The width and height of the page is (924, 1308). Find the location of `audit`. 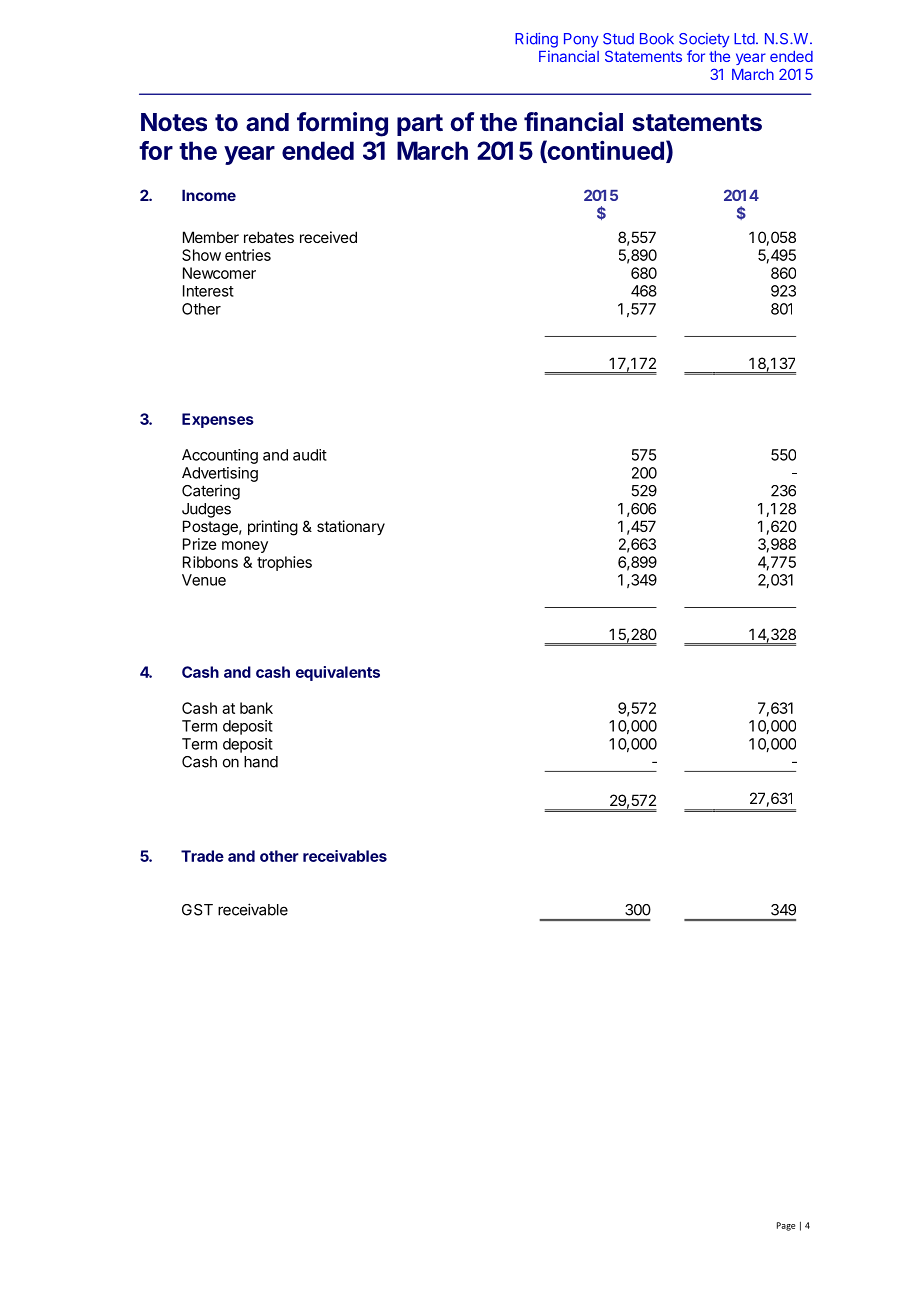

audit is located at coordinates (310, 455).
